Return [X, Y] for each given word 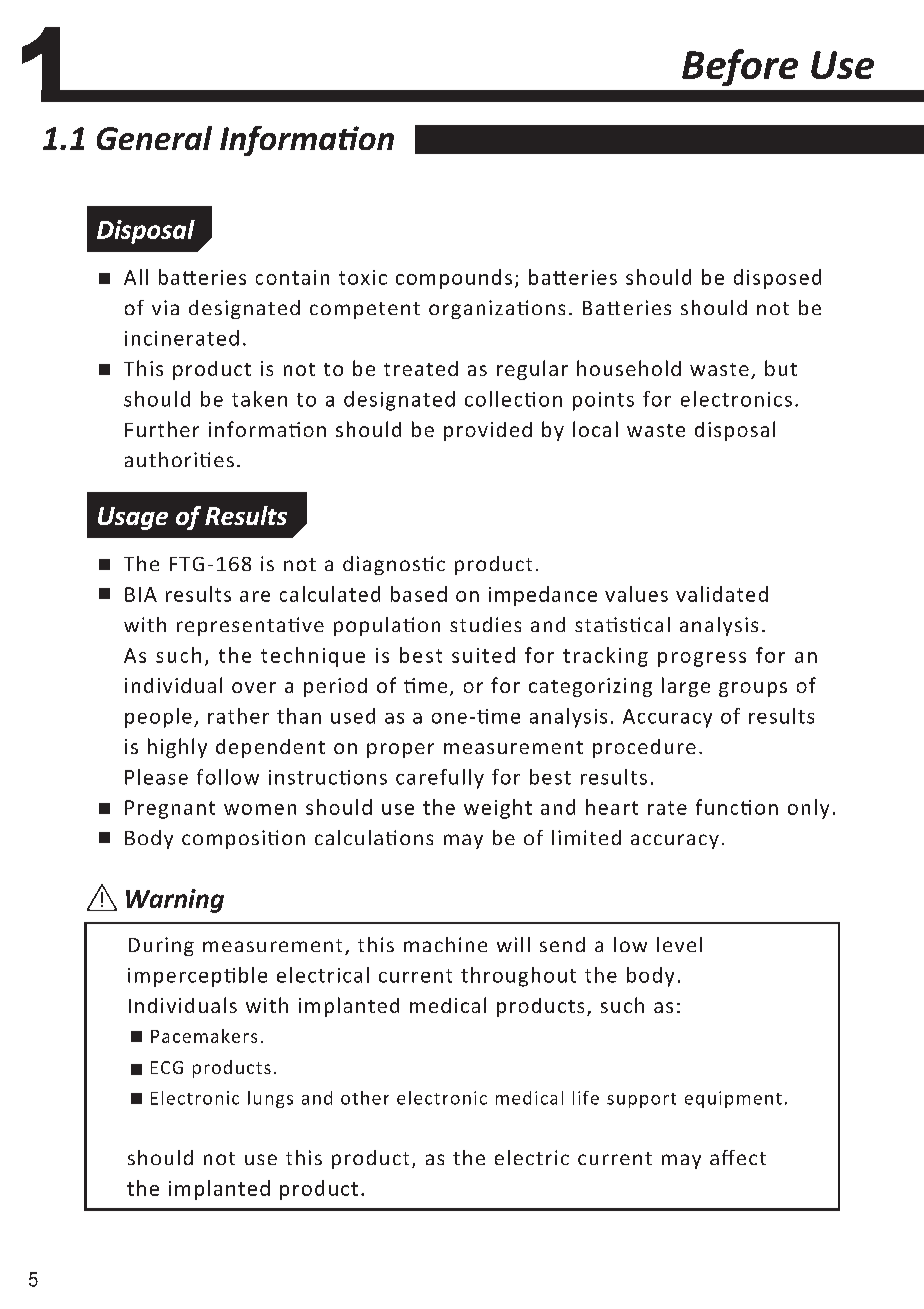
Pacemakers [204, 1036]
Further [162, 429]
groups [753, 689]
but [781, 368]
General [154, 138]
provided [488, 431]
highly [177, 748]
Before [740, 67]
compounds [454, 279]
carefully [440, 779]
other [365, 1098]
